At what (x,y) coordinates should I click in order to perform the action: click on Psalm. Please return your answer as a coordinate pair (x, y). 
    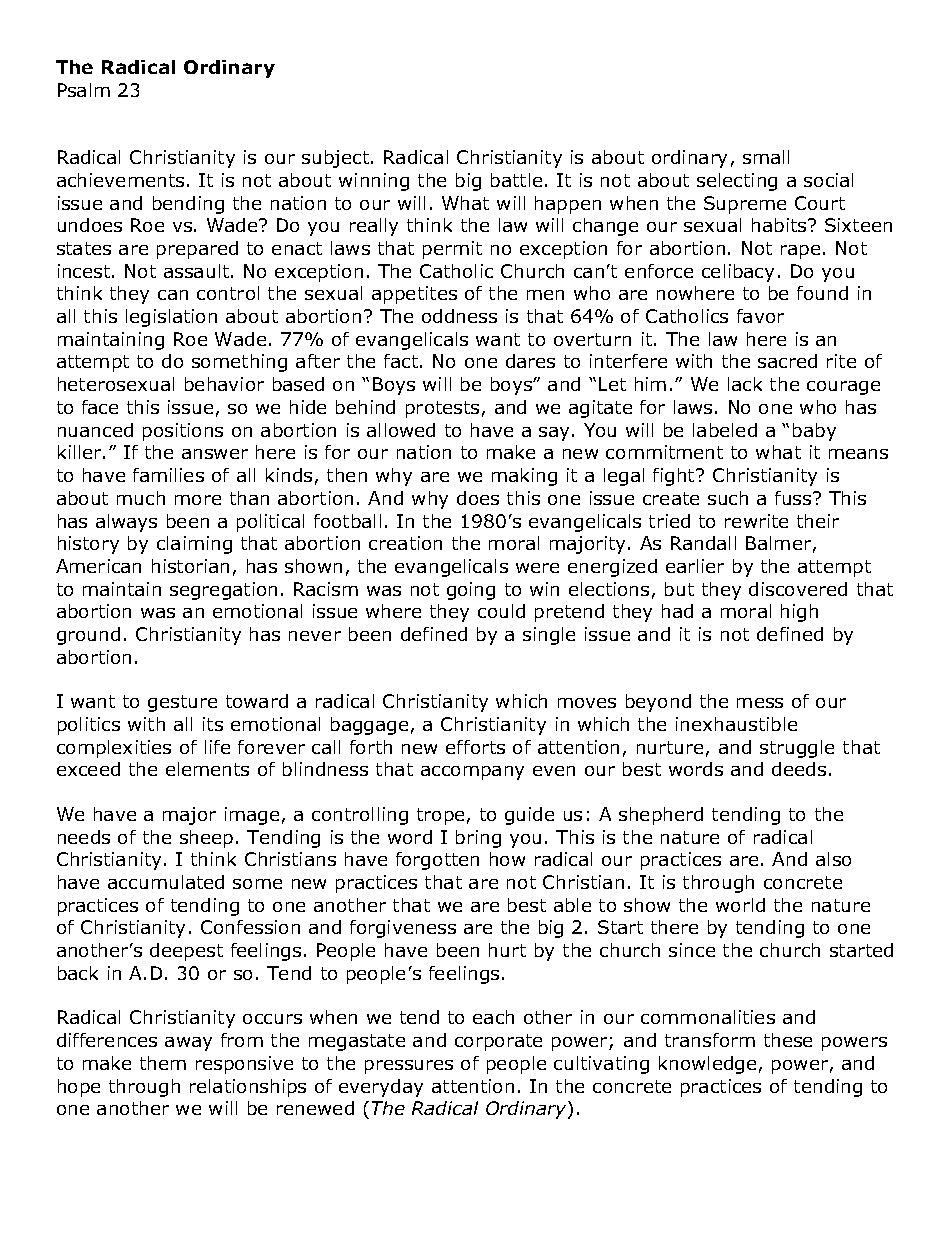
    Looking at the image, I should click on (84, 90).
